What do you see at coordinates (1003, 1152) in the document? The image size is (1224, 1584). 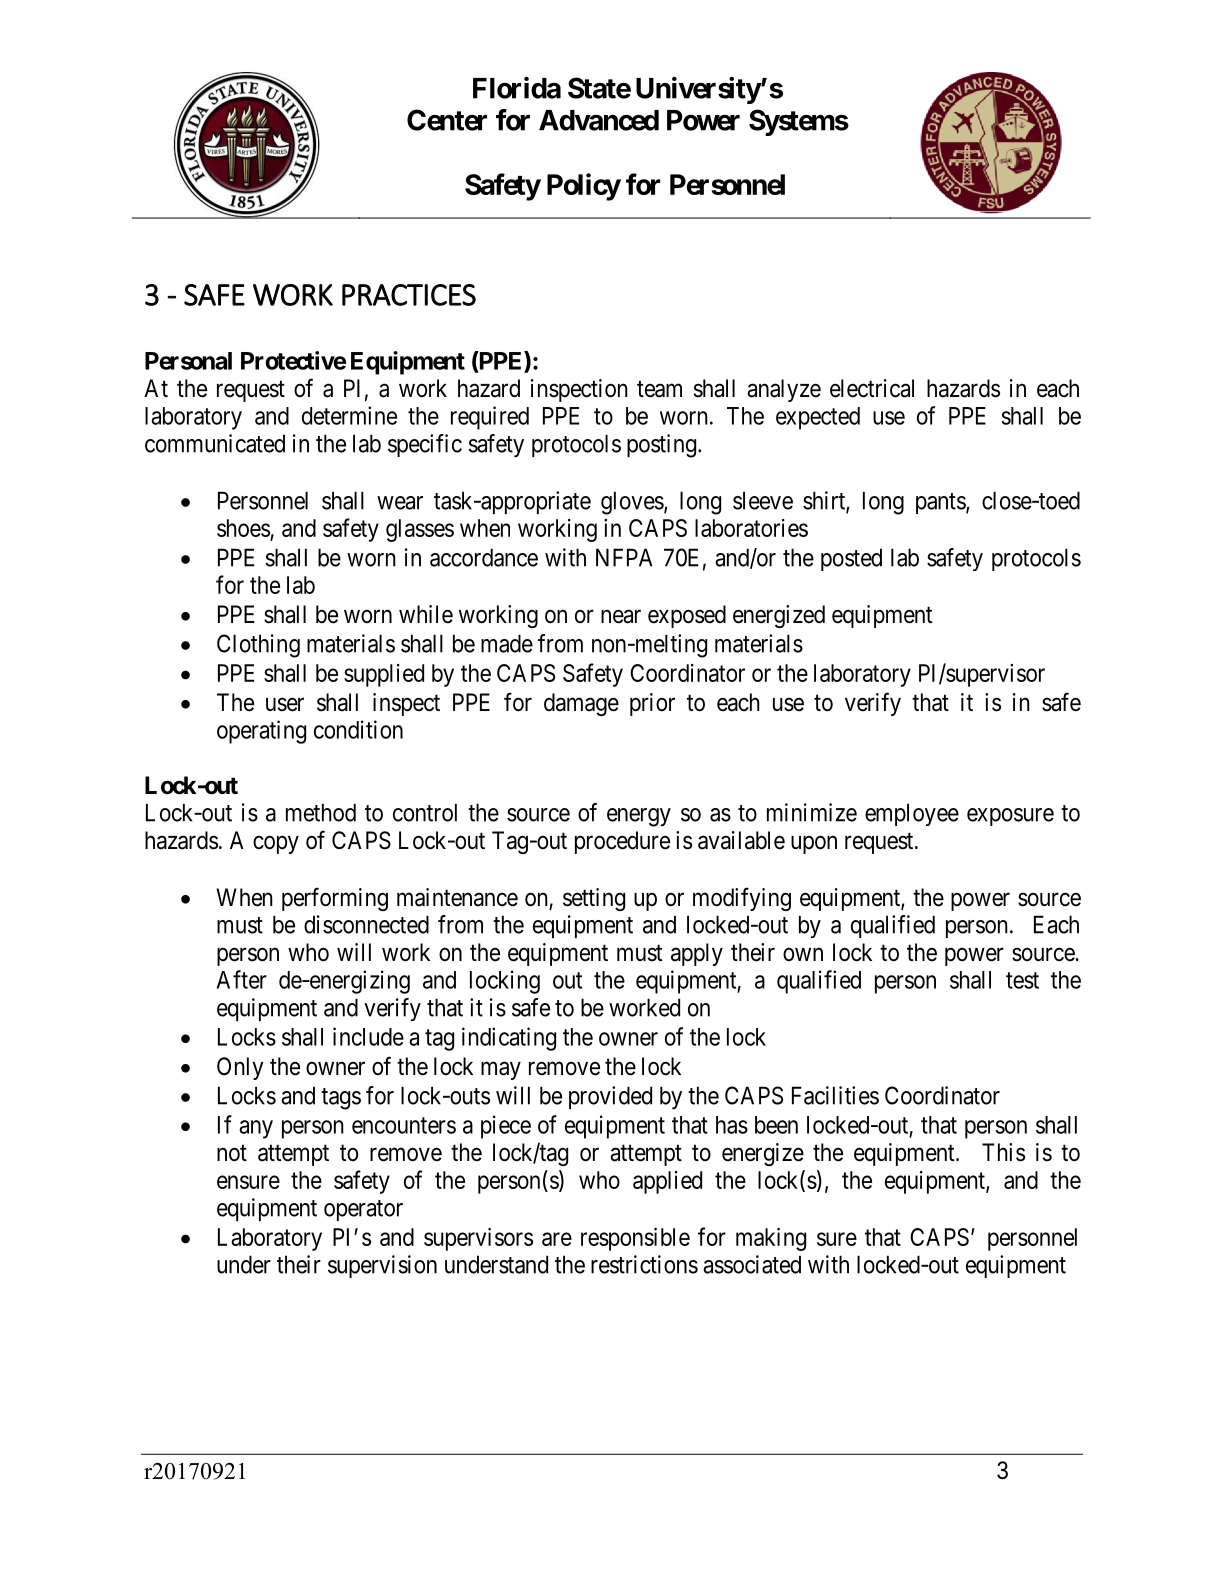 I see `This` at bounding box center [1003, 1152].
